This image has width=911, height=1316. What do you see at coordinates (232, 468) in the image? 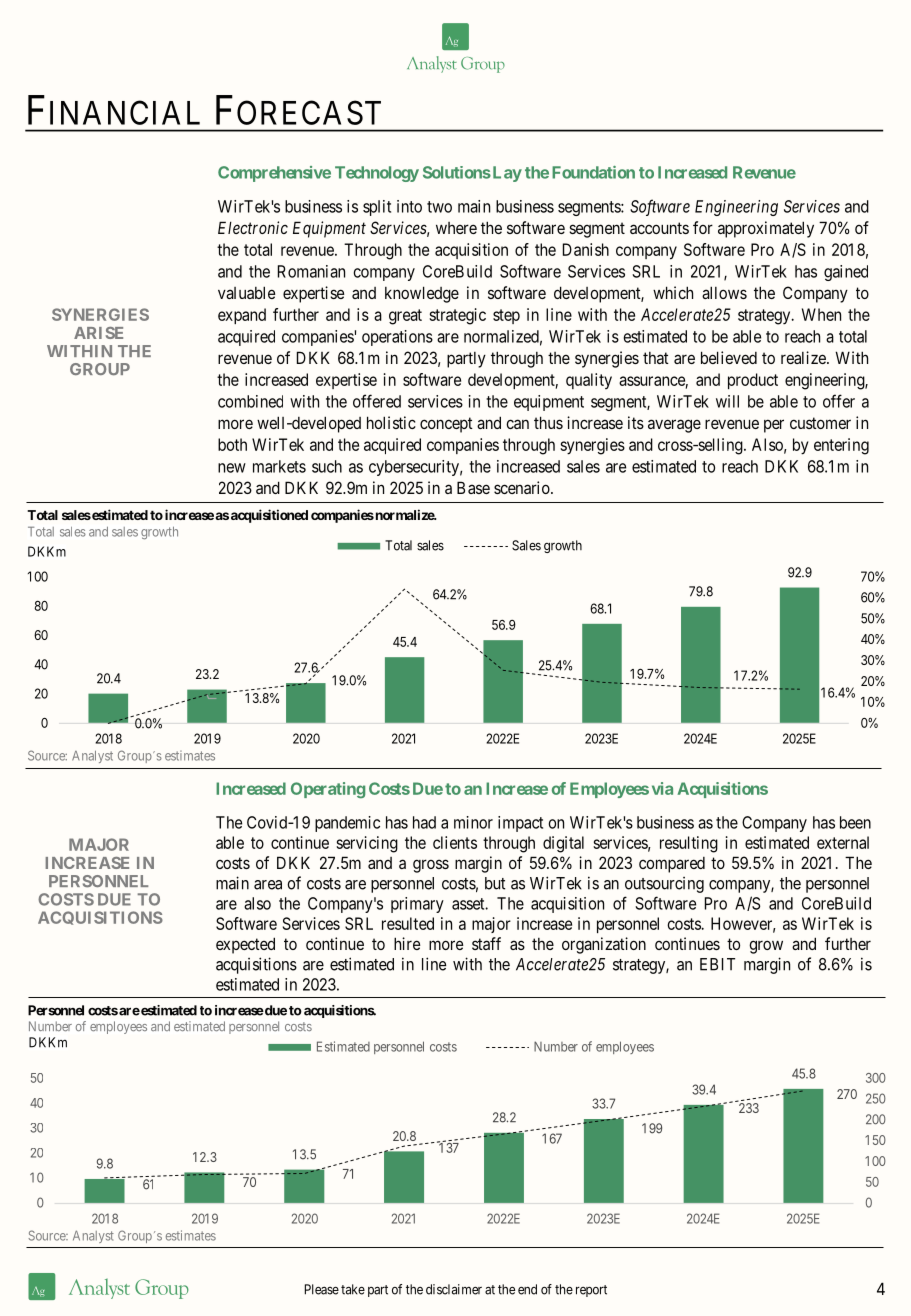
I see `new` at bounding box center [232, 468].
